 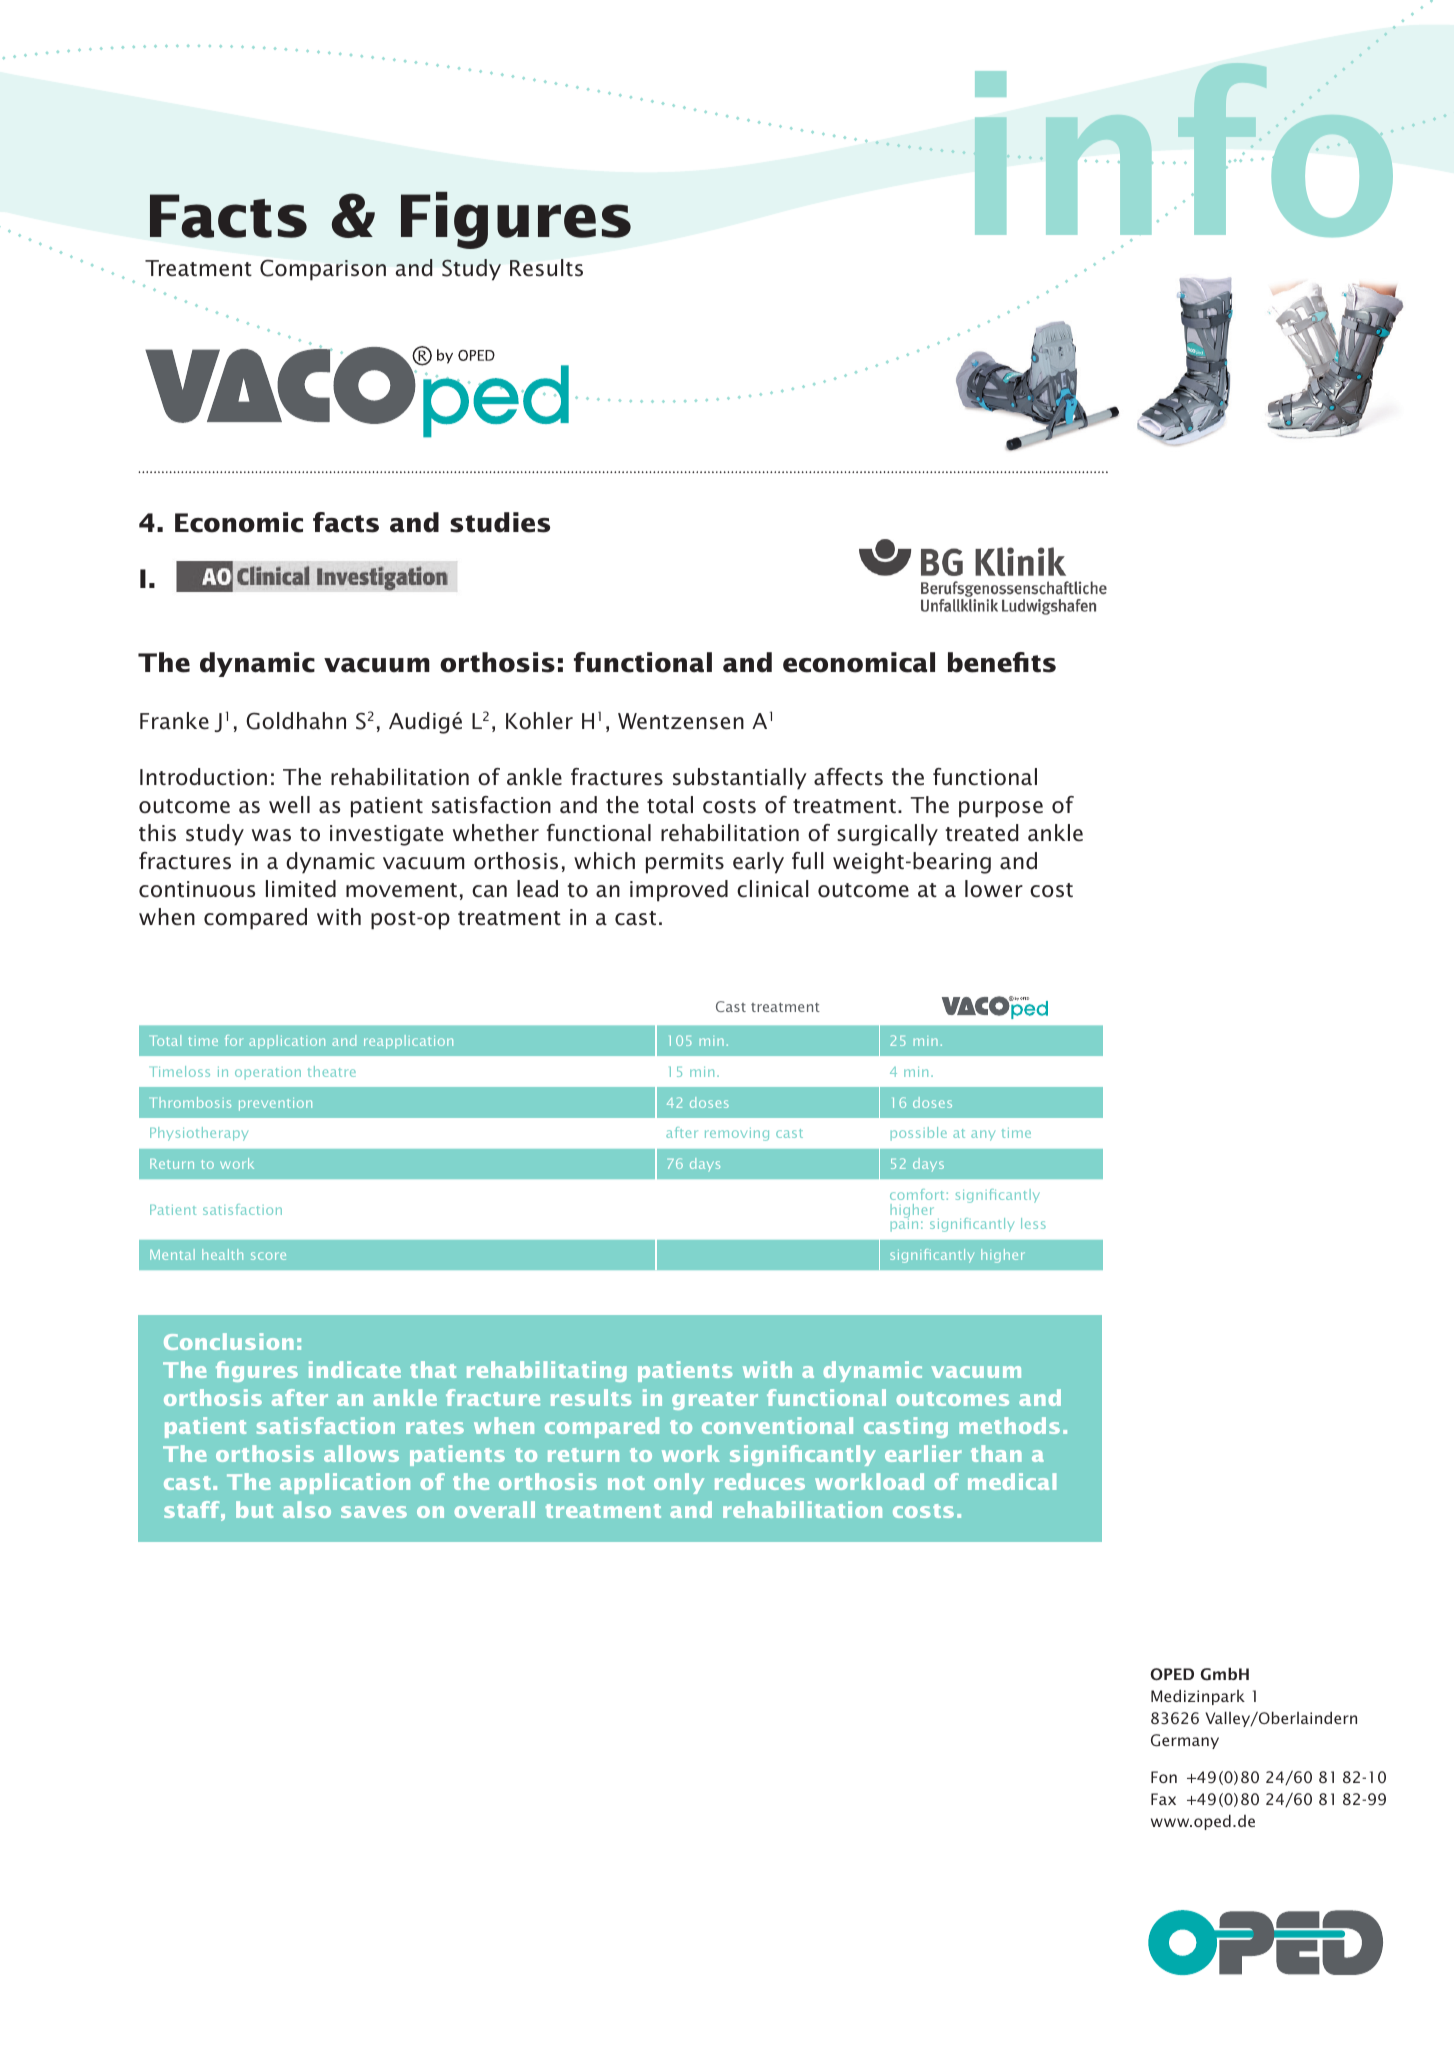 I want to click on Conclusion, so click(x=229, y=1341).
